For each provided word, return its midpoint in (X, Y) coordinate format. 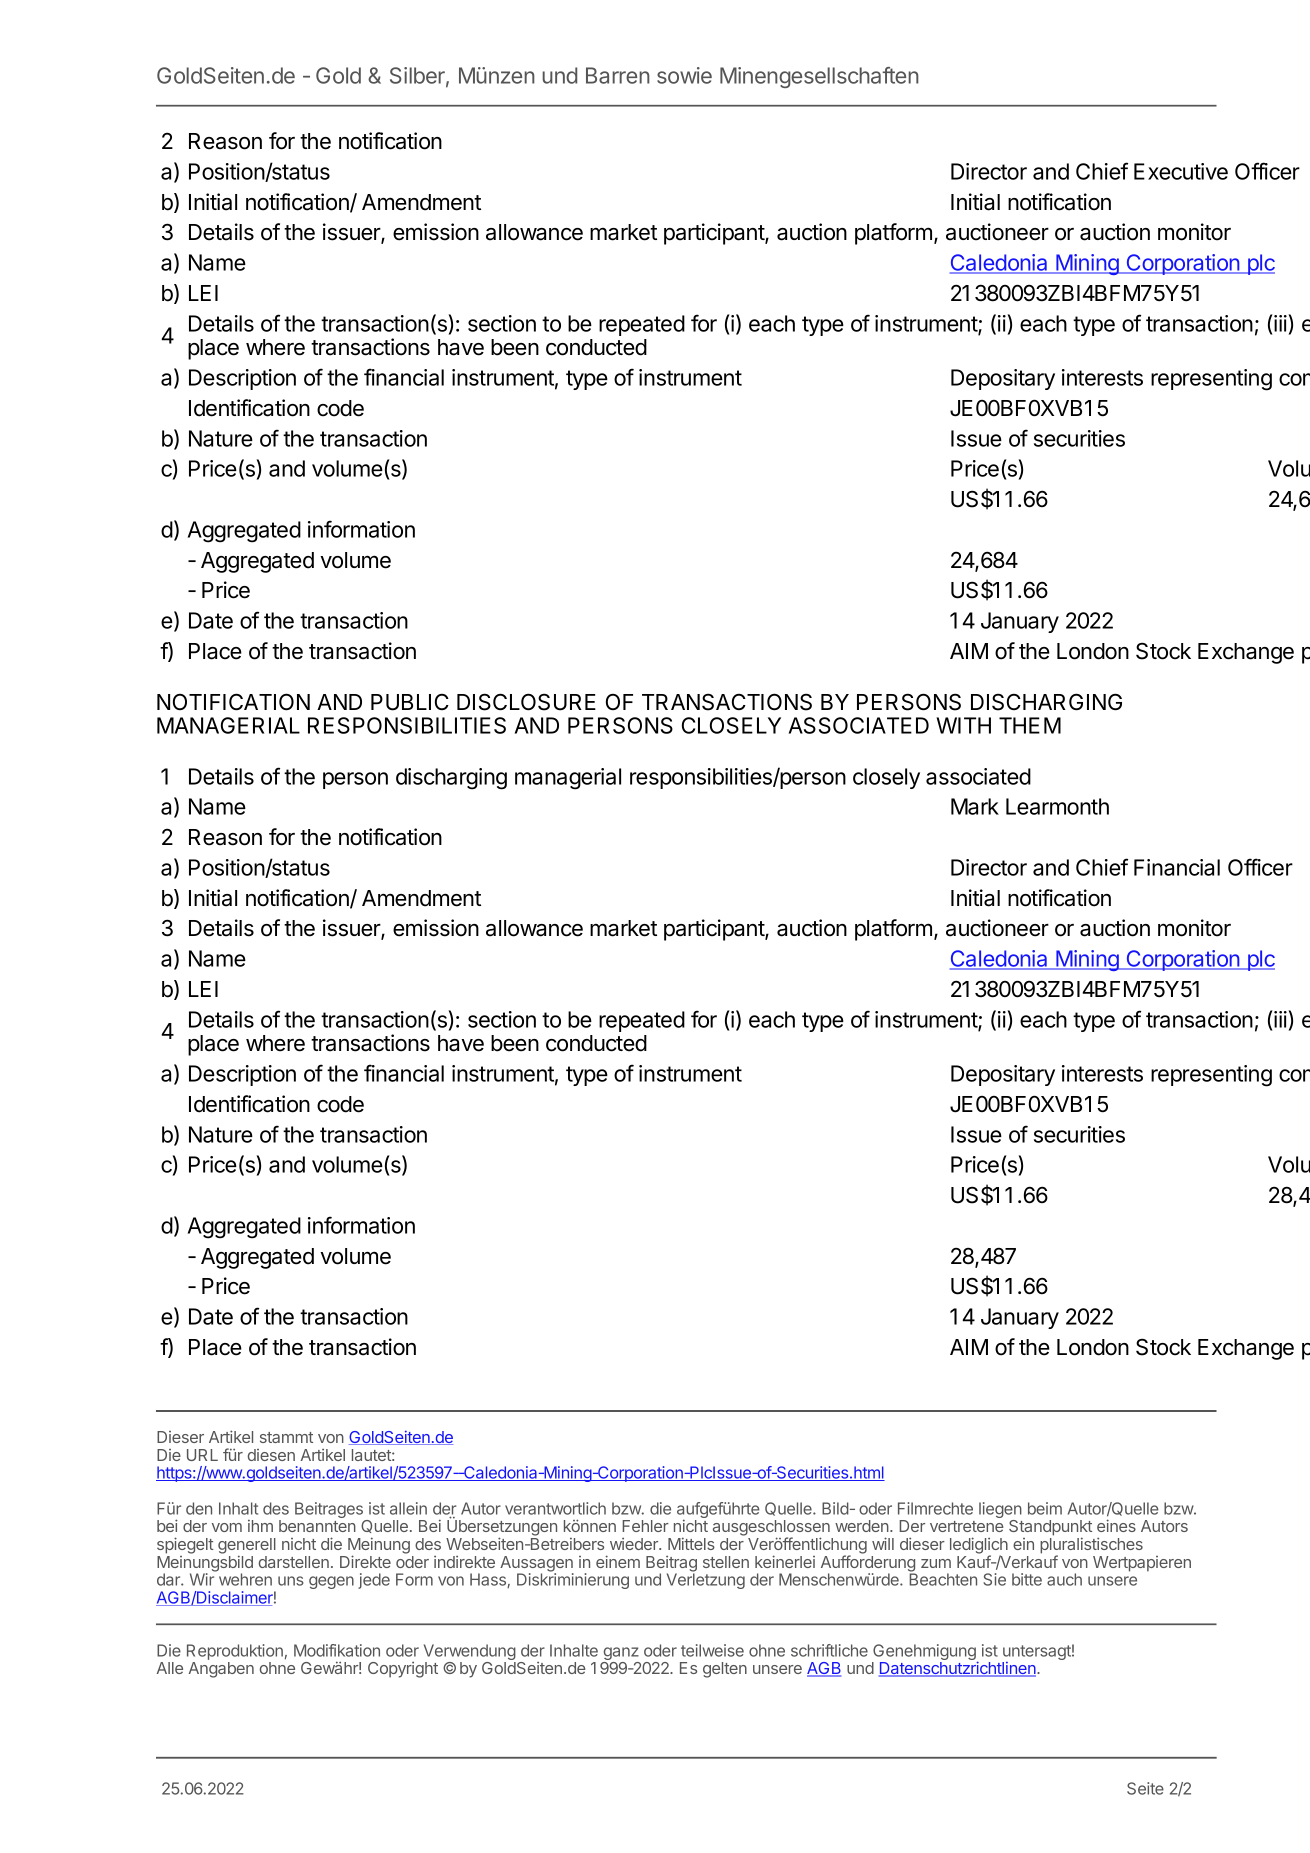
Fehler (645, 1526)
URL (202, 1455)
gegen (331, 1582)
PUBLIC (410, 702)
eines (1116, 1525)
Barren (618, 75)
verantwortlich (555, 1508)
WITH (964, 725)
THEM (1030, 725)
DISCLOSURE (526, 702)
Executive (1181, 171)
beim (1045, 1508)
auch (1064, 1579)
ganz (621, 1655)
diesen (271, 1455)
